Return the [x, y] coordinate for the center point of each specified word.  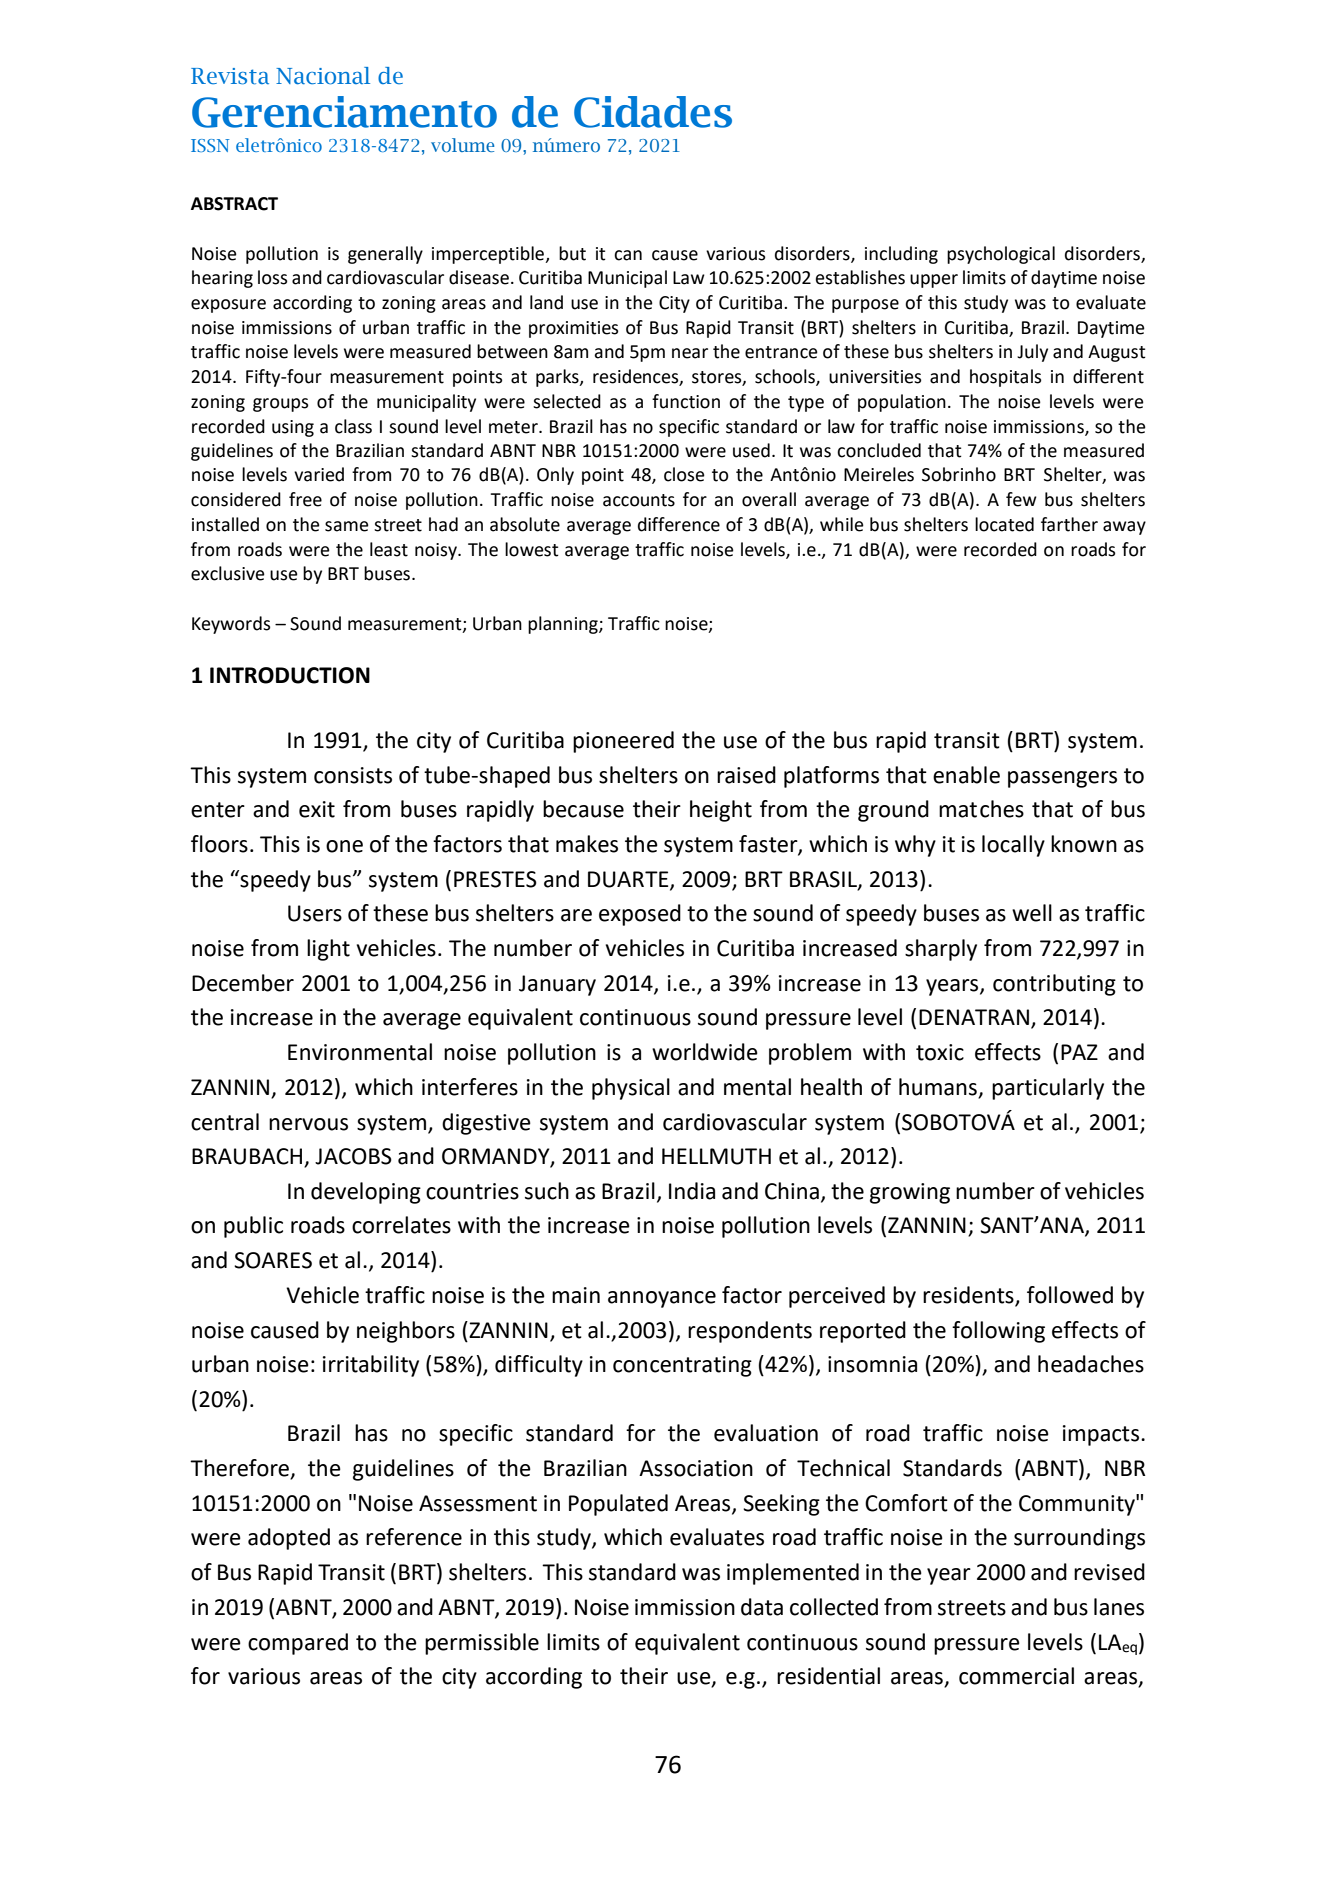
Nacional [323, 76]
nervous [308, 1124]
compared [298, 1644]
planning [564, 625]
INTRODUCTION [290, 675]
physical [631, 1089]
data [762, 1607]
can [628, 255]
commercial [1016, 1676]
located [1004, 524]
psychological [1001, 255]
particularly [1048, 1089]
